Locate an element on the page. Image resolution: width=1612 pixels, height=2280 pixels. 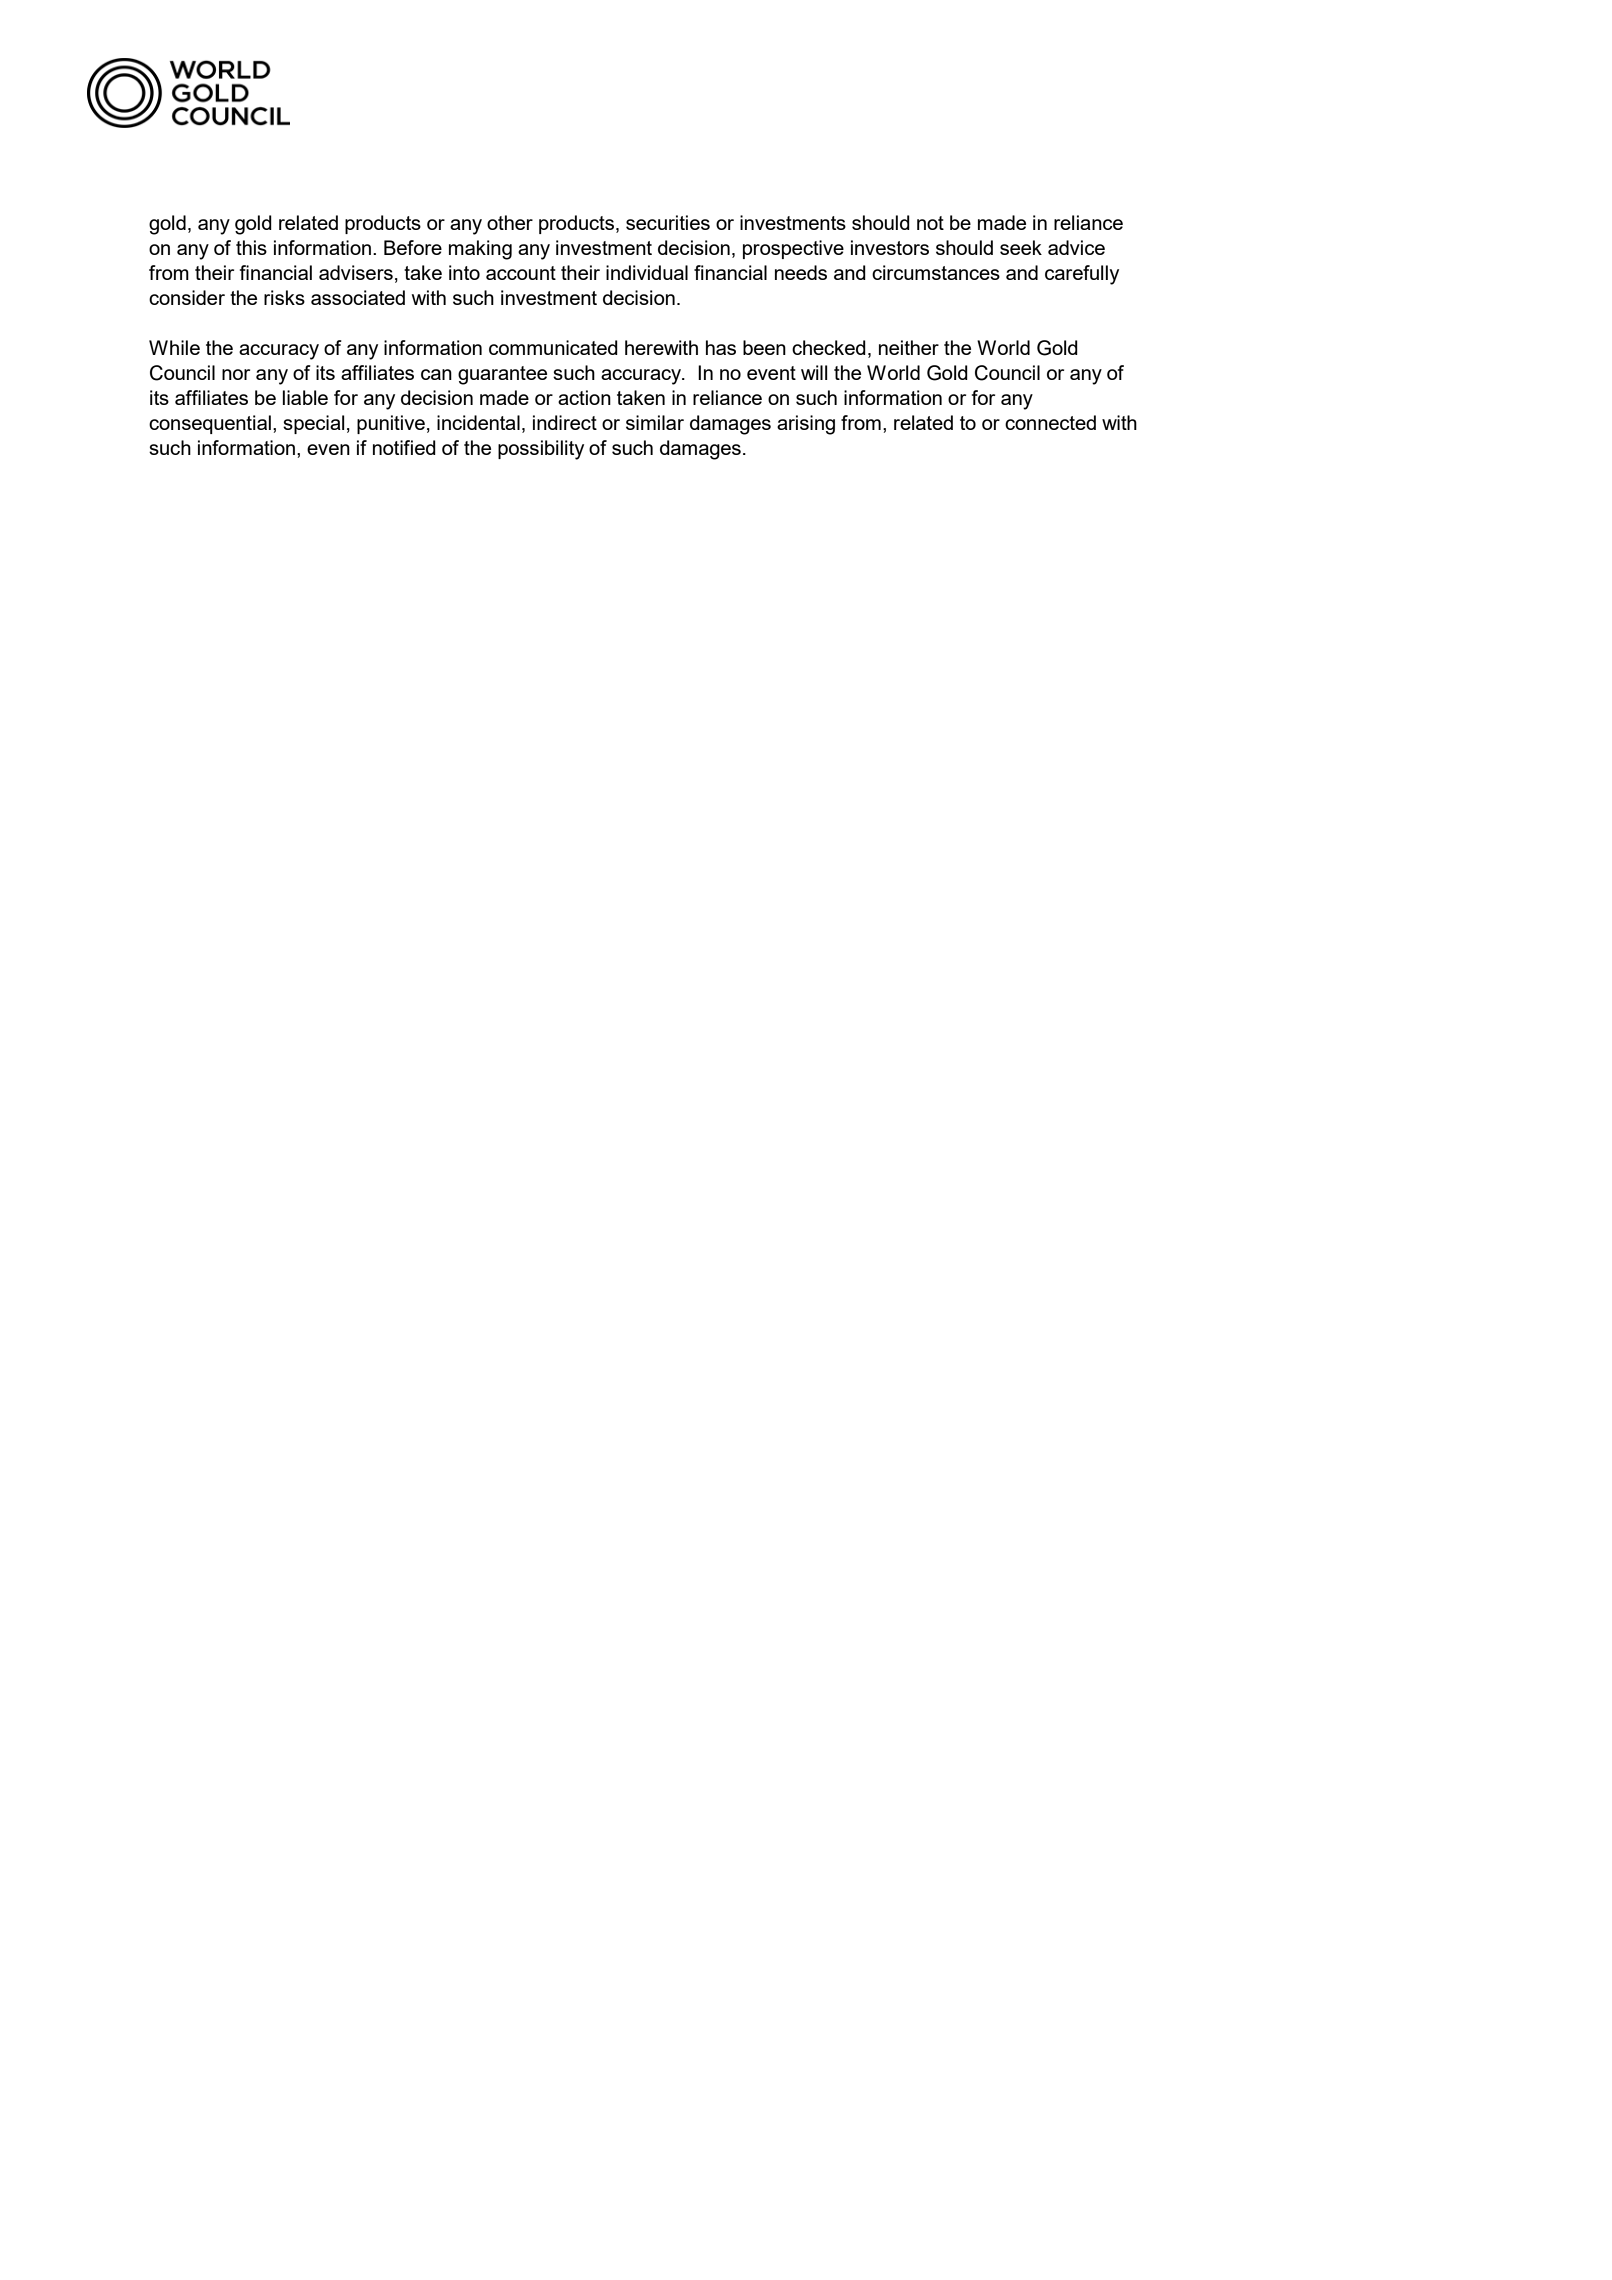
making is located at coordinates (480, 250).
